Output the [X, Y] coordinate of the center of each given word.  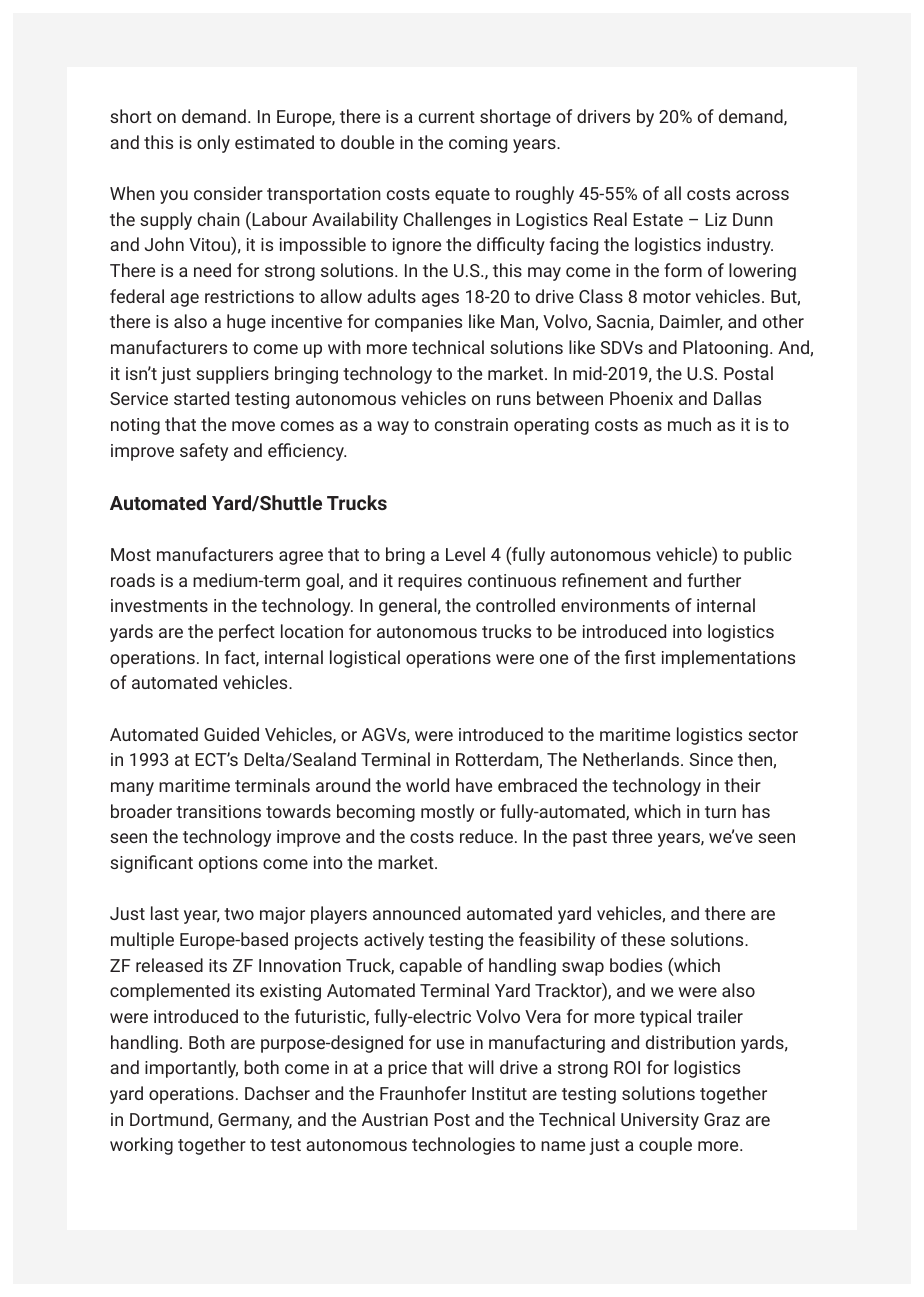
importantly [191, 1069]
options [228, 864]
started [201, 398]
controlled [515, 605]
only [213, 144]
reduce [486, 836]
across [762, 195]
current [447, 117]
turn [720, 812]
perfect [247, 633]
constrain [471, 424]
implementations [728, 659]
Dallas [737, 398]
